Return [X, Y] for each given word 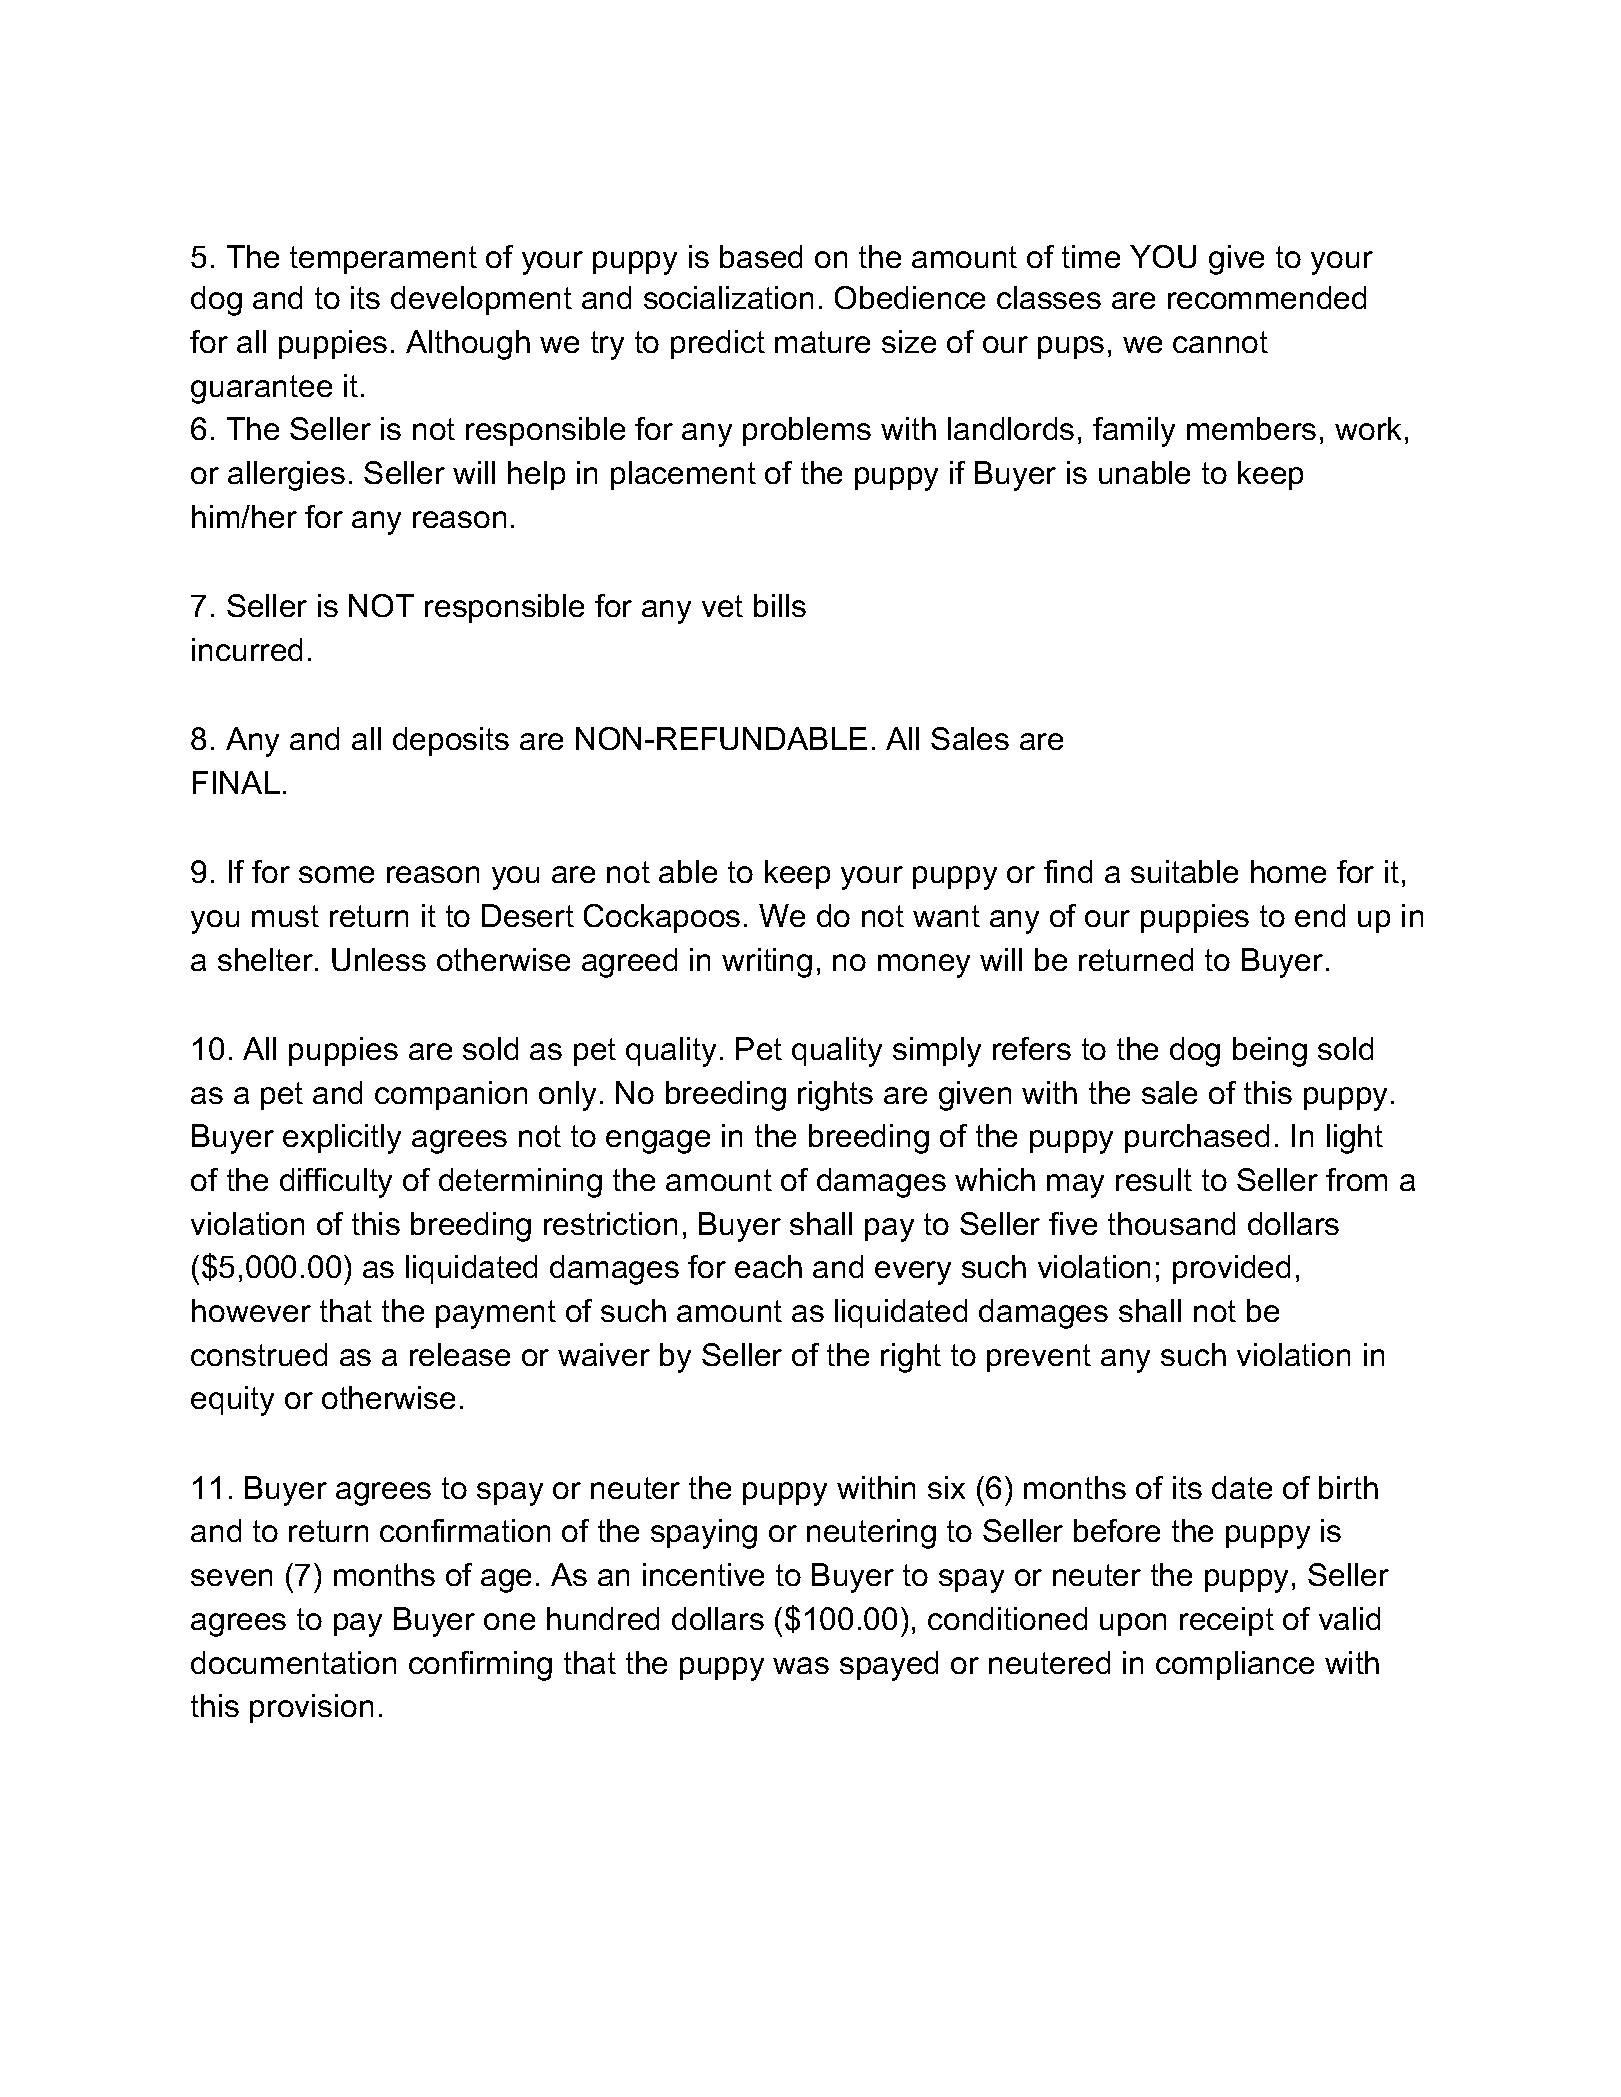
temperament [383, 260]
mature [822, 342]
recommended [1267, 297]
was [801, 1665]
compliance [1235, 1665]
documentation [293, 1662]
